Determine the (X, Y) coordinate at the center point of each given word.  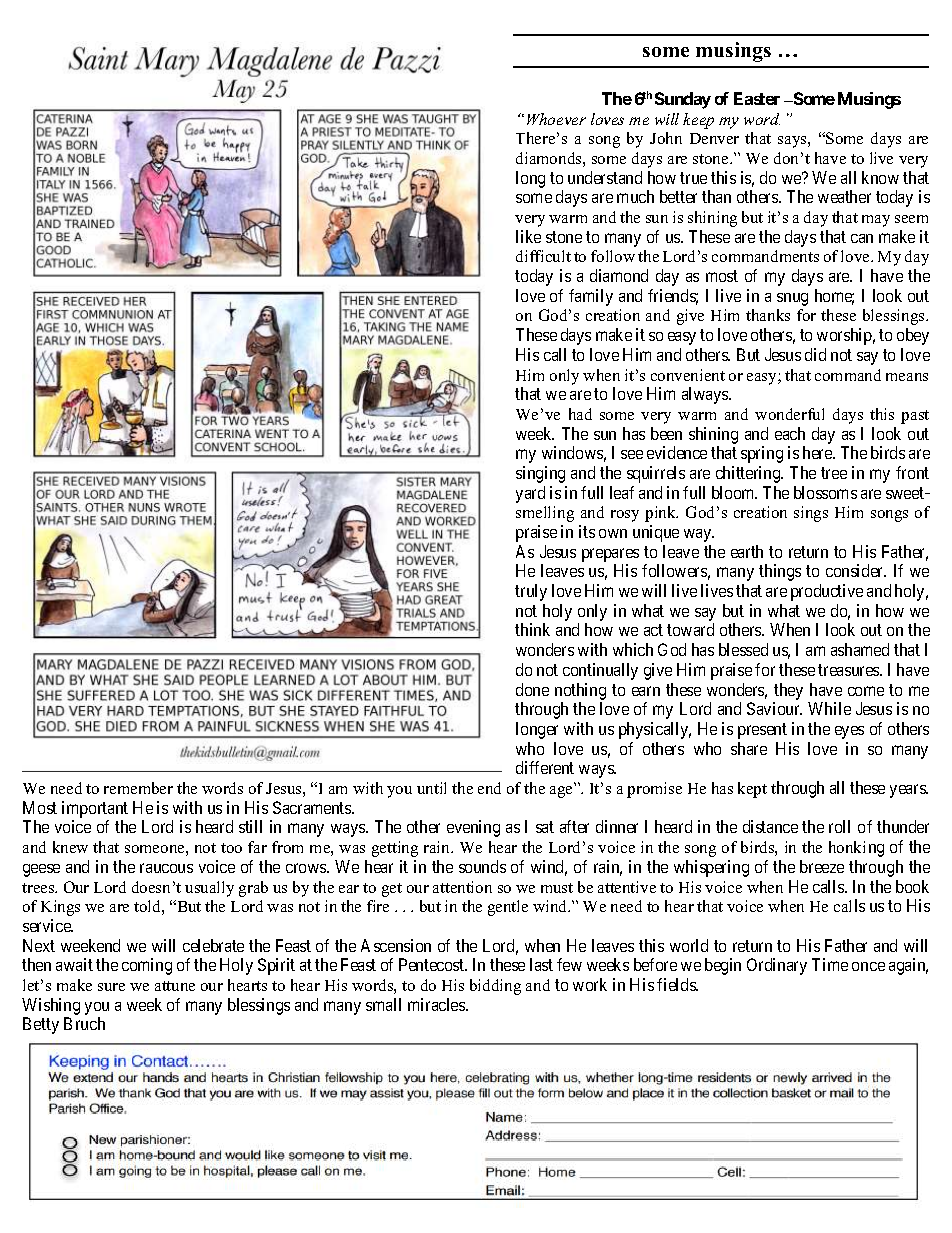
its (587, 531)
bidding (495, 987)
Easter (757, 98)
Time (830, 964)
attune (175, 986)
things (780, 572)
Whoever (556, 119)
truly (531, 592)
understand (605, 177)
